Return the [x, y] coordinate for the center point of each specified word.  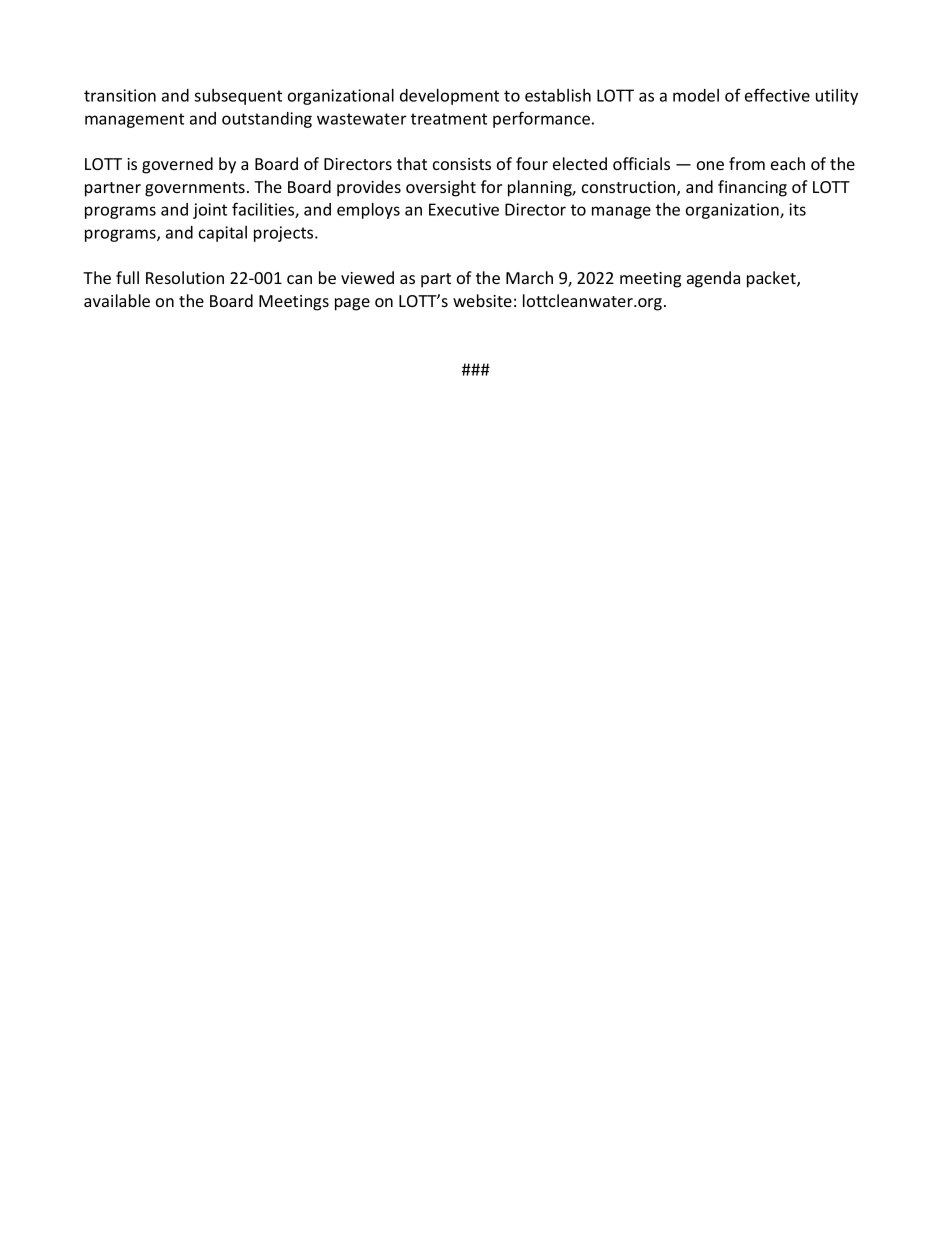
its [797, 209]
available [117, 300]
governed [177, 165]
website [482, 300]
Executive [464, 209]
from [747, 163]
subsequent [238, 97]
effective [777, 95]
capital [223, 234]
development [449, 97]
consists [462, 164]
